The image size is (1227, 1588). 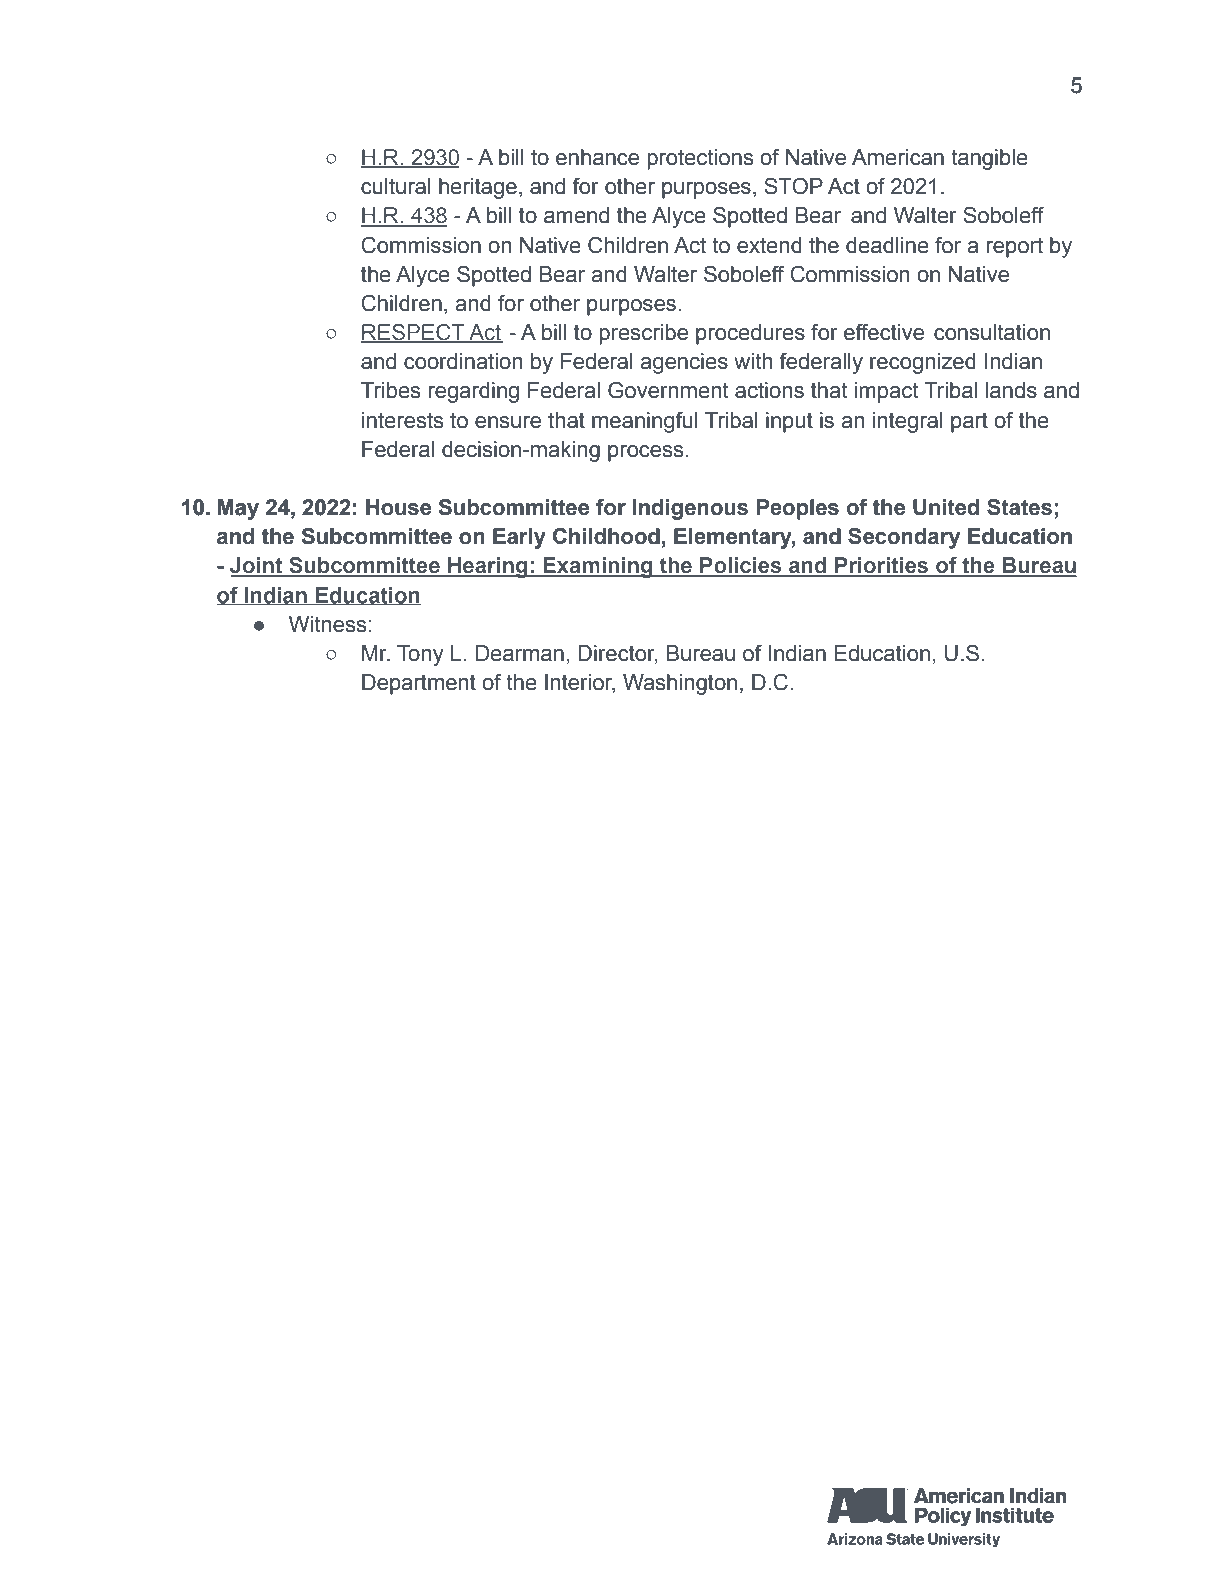 I want to click on Childhood, so click(x=606, y=536).
